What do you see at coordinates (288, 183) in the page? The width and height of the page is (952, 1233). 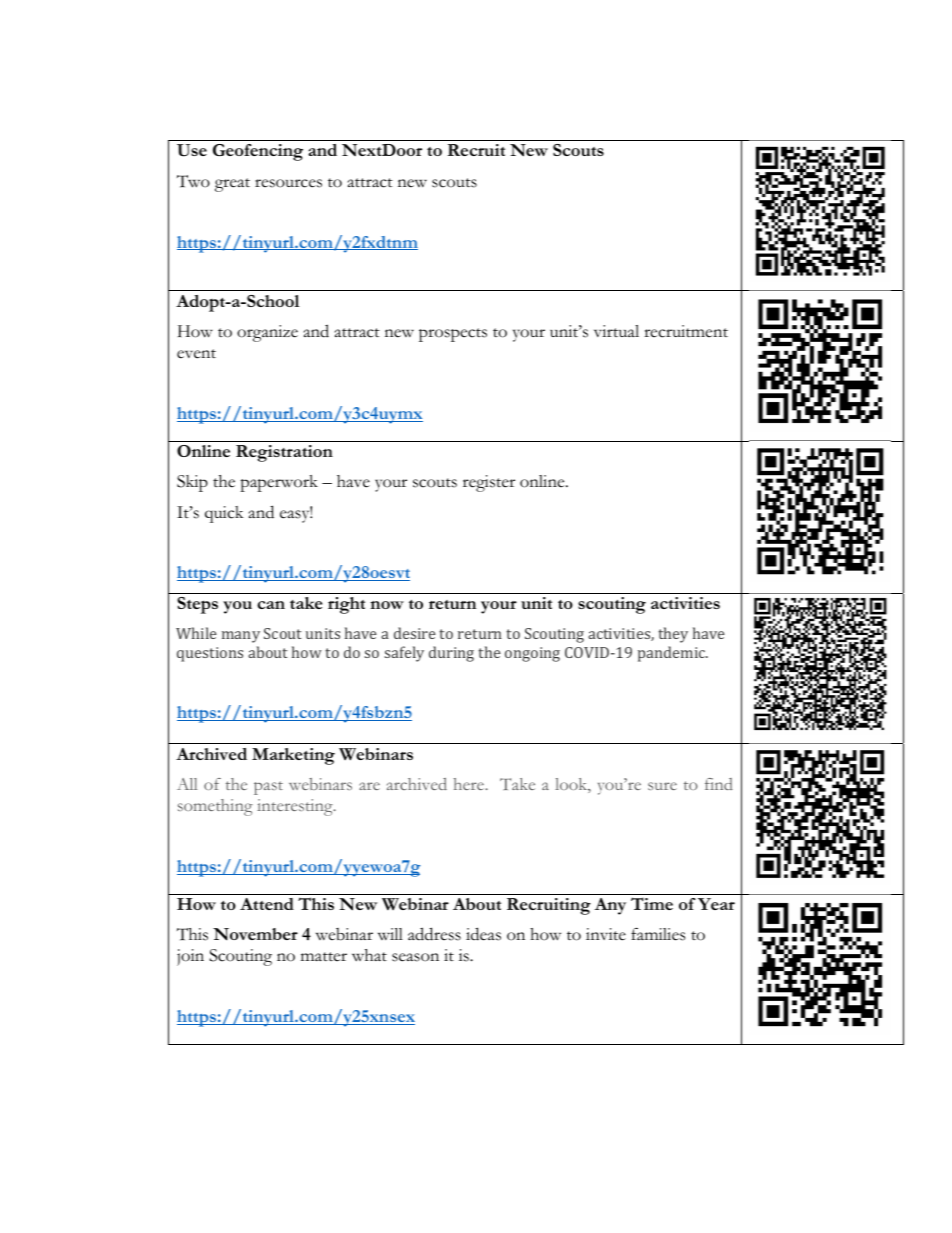 I see `resources` at bounding box center [288, 183].
